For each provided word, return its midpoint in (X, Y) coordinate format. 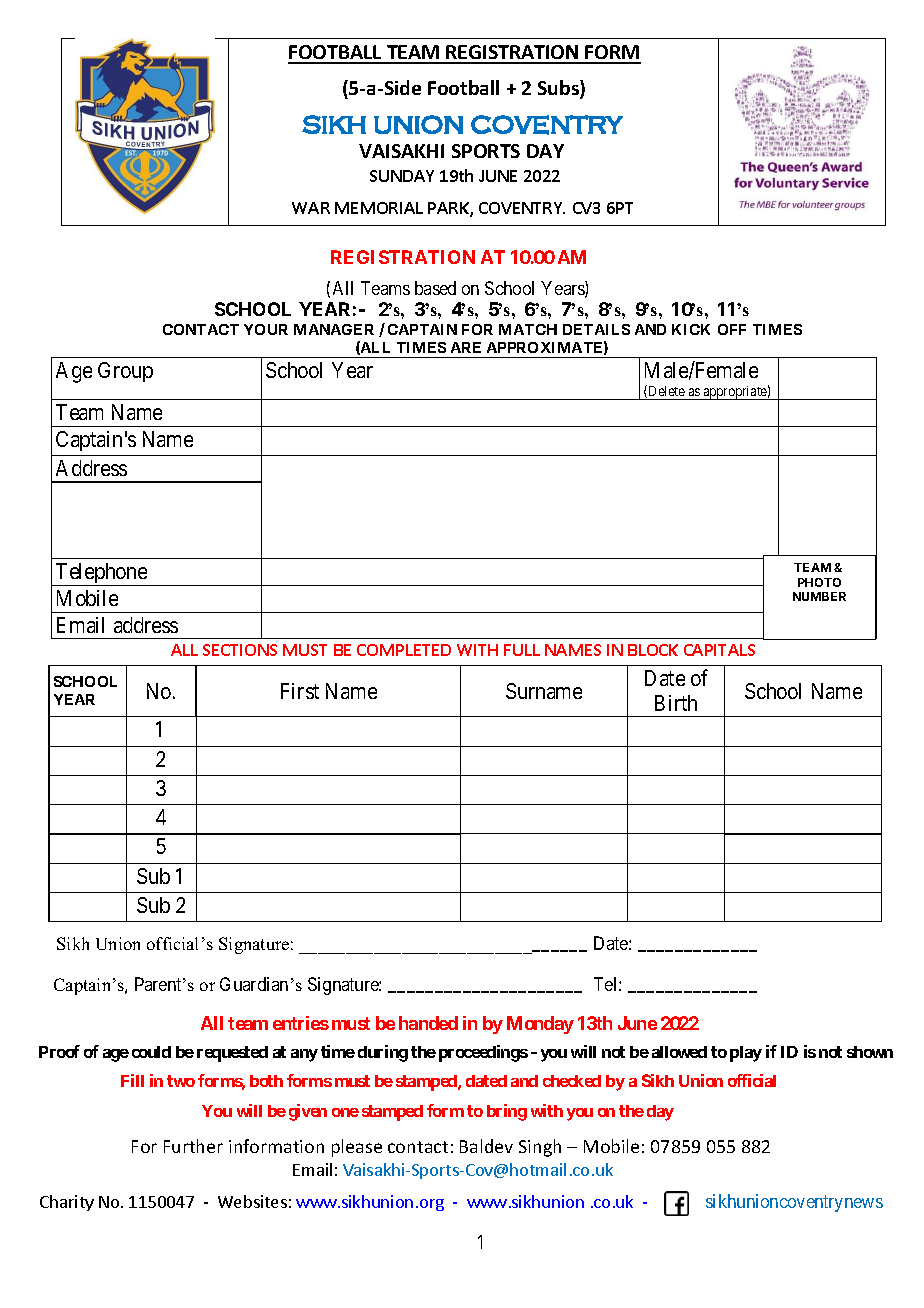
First (300, 691)
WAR (311, 208)
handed (428, 1023)
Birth (676, 703)
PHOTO (819, 582)
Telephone (101, 574)
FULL (522, 650)
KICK (691, 329)
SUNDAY (402, 176)
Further (193, 1146)
